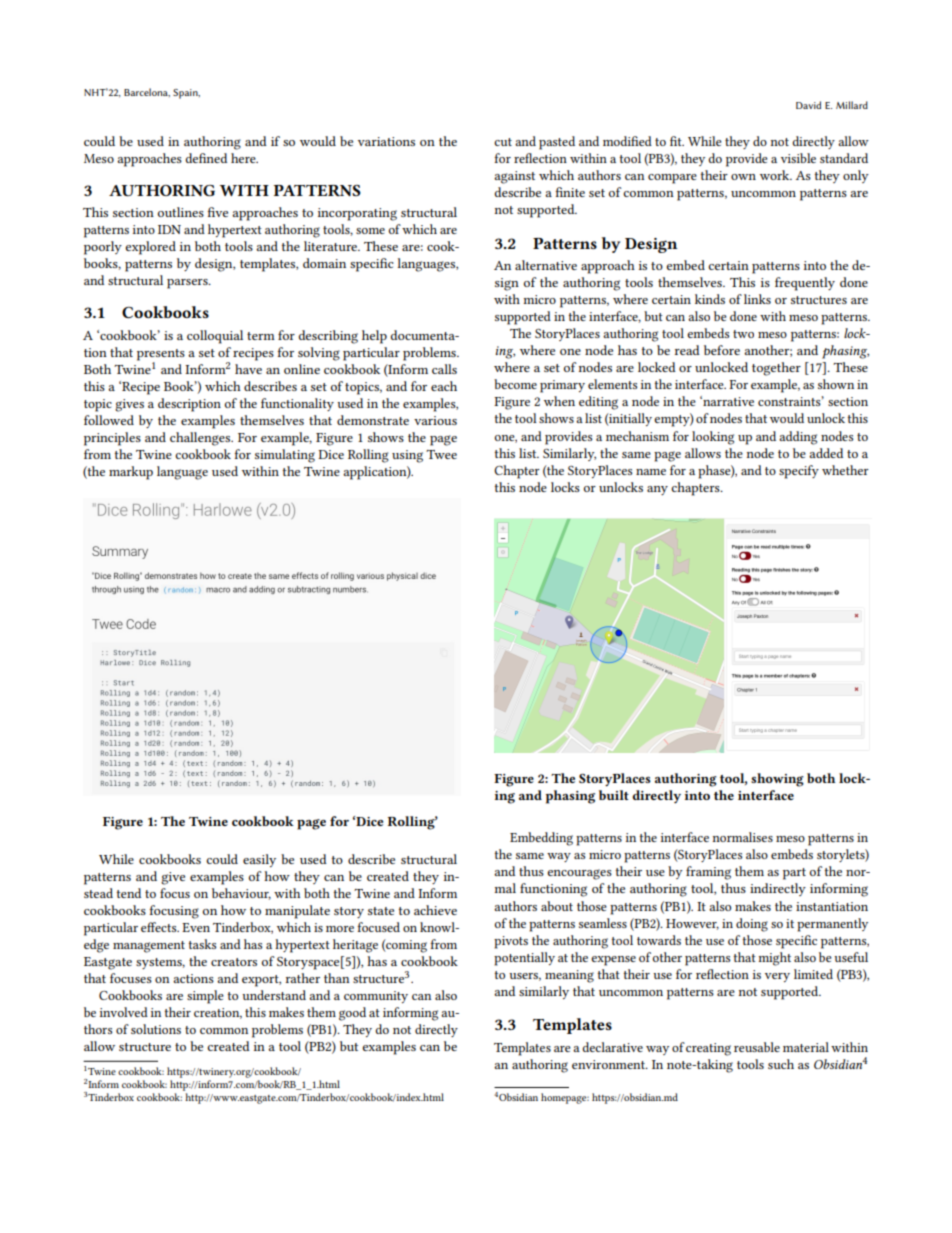  Describe the element at coordinates (186, 94) in the document. I see `Spain` at that location.
